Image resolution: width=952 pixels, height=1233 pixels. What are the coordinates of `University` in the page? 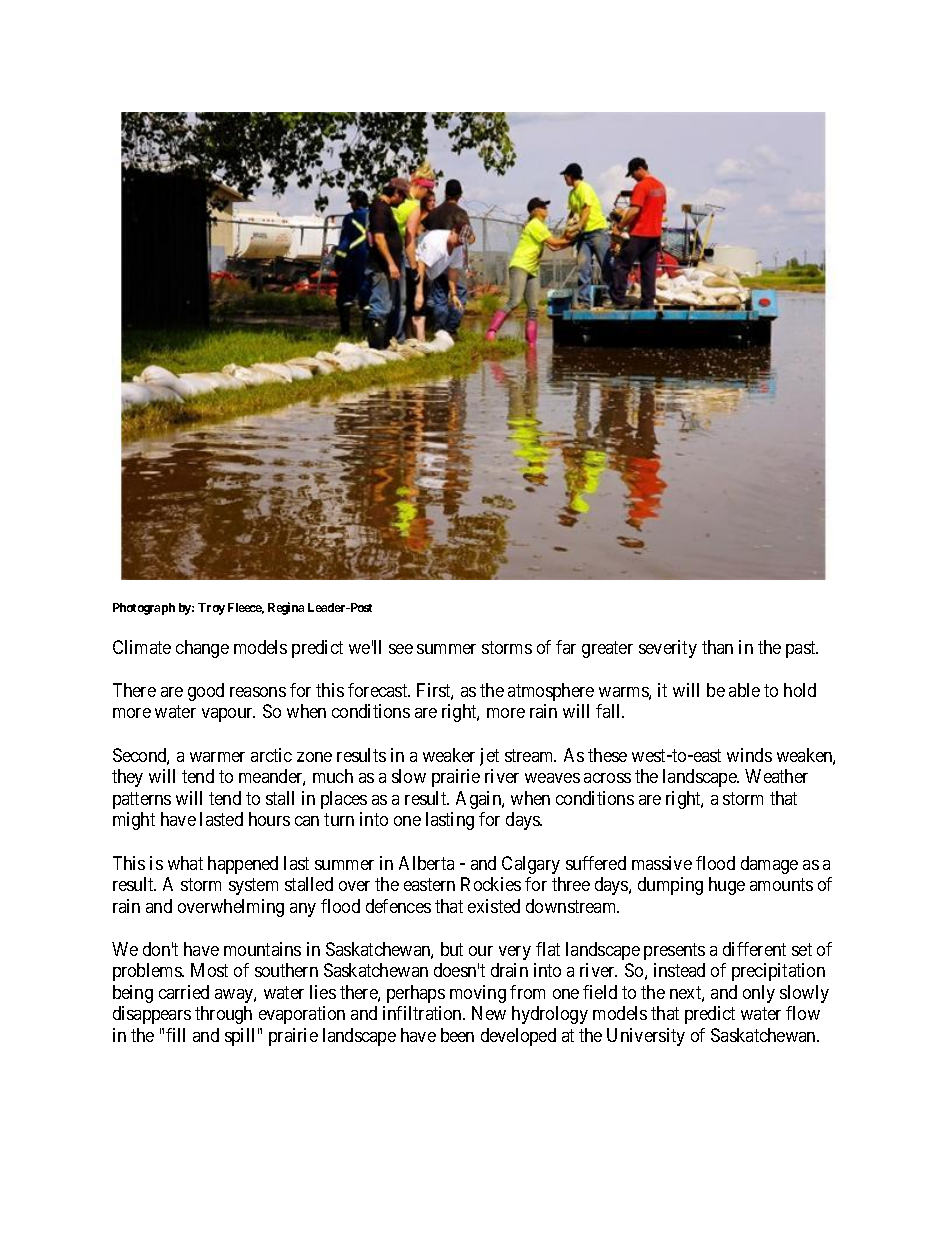 It's located at (646, 1037).
